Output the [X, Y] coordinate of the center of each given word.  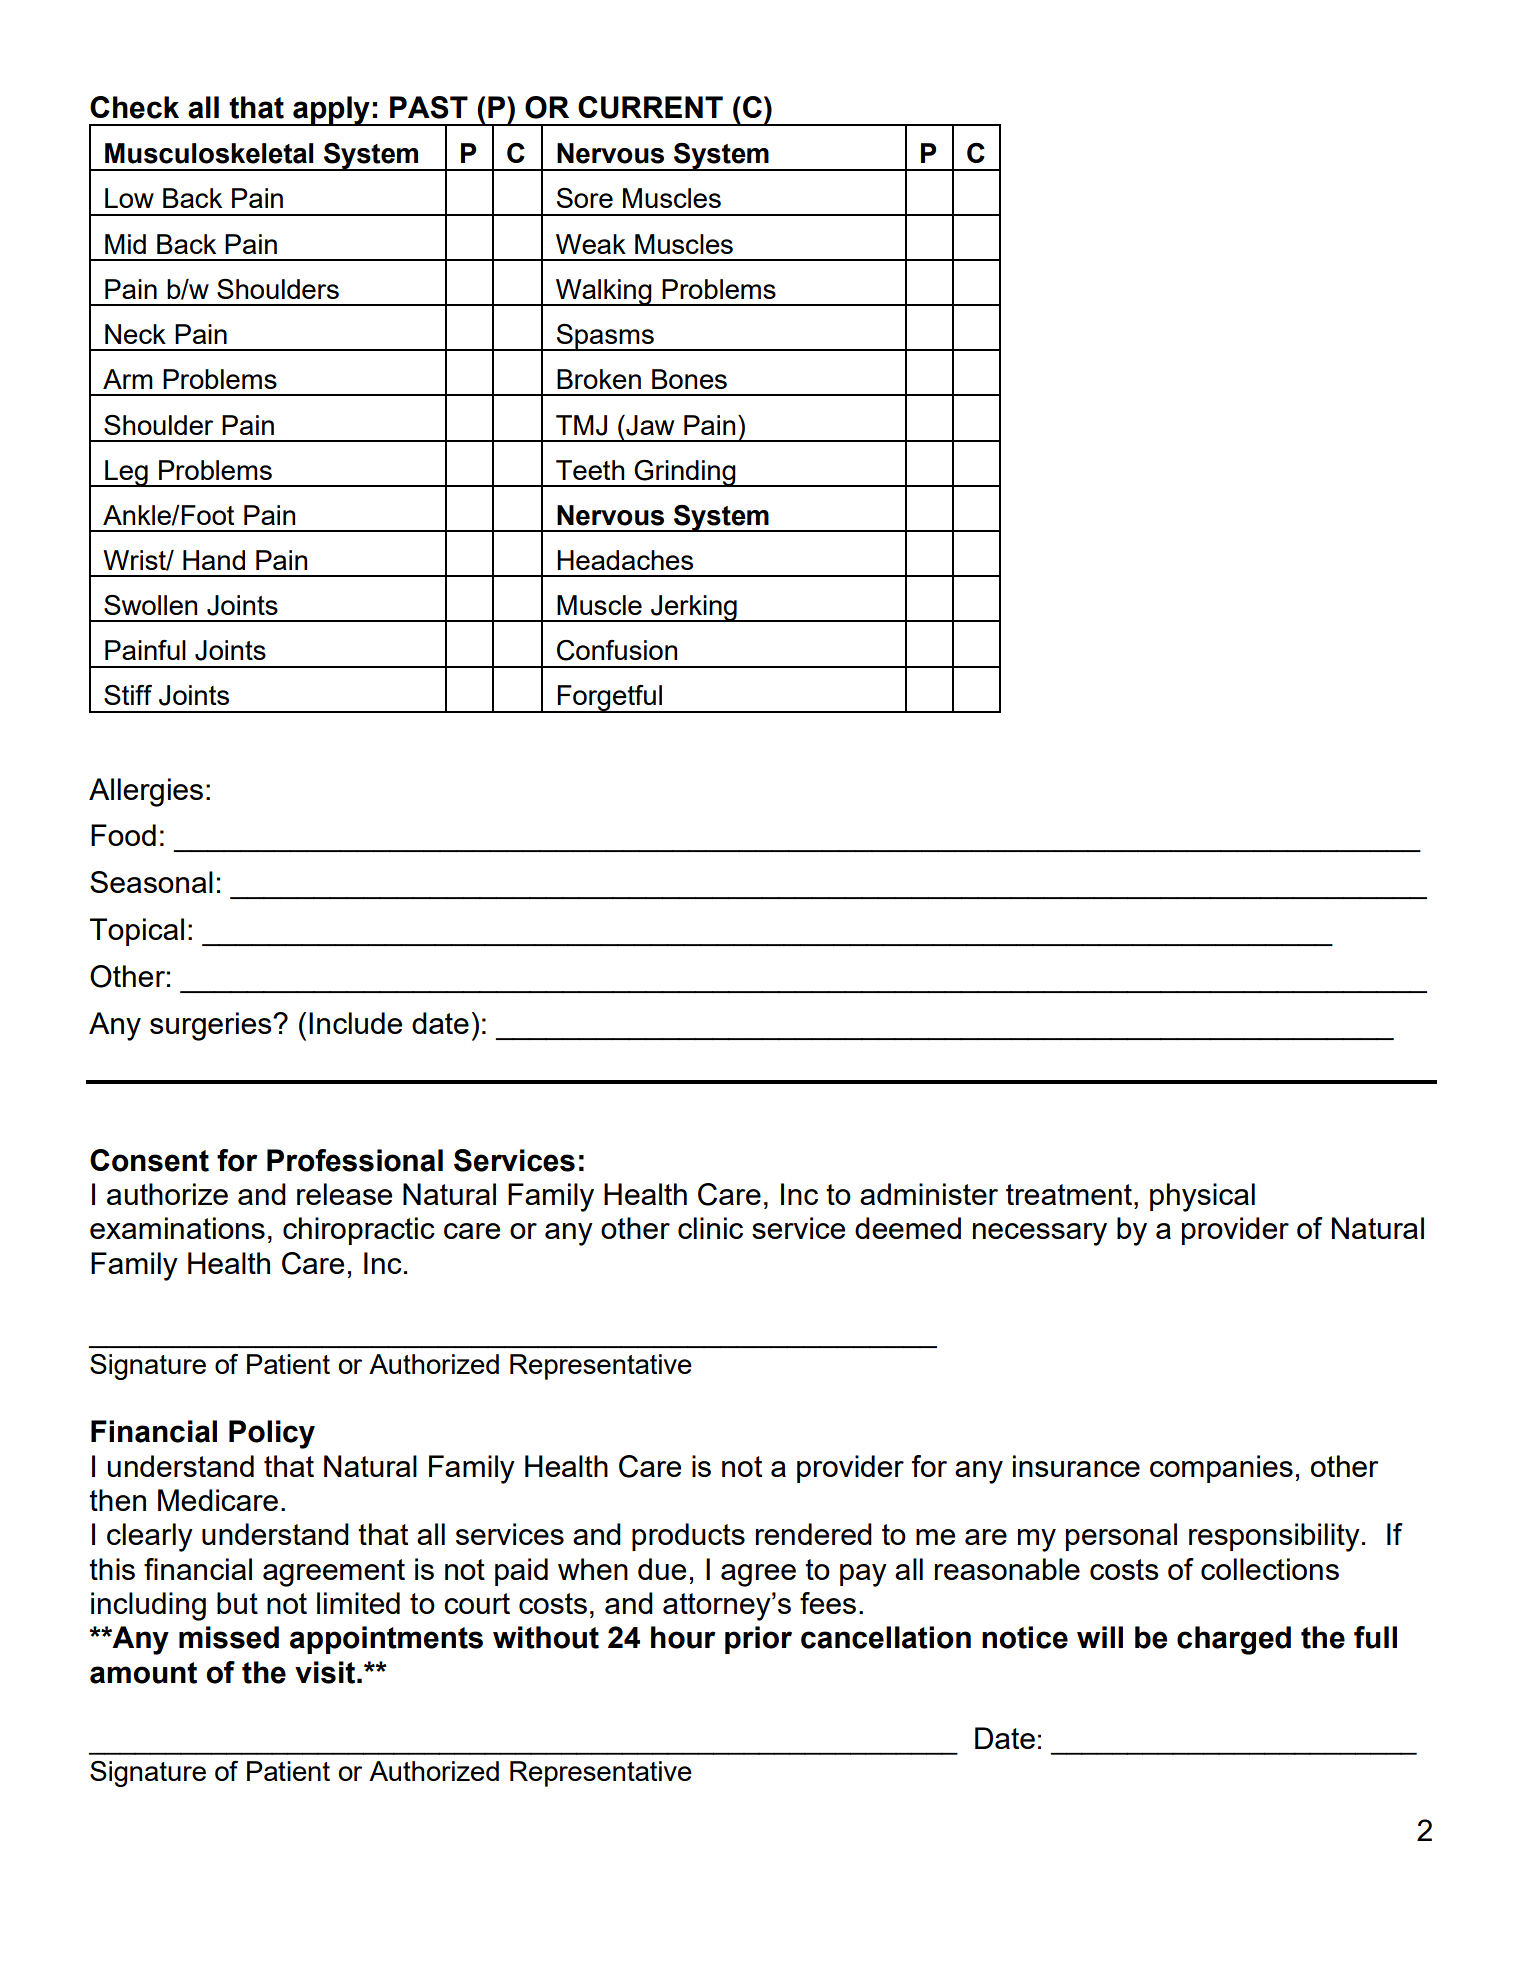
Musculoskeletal [209, 153]
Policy [272, 1434]
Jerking [694, 608]
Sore [585, 198]
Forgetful [610, 699]
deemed [908, 1228]
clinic [710, 1228]
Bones [689, 379]
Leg [126, 473]
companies [1221, 1469]
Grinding [685, 473]
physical [1202, 1197]
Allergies [146, 792]
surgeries [212, 1026]
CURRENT [650, 107]
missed [229, 1637]
